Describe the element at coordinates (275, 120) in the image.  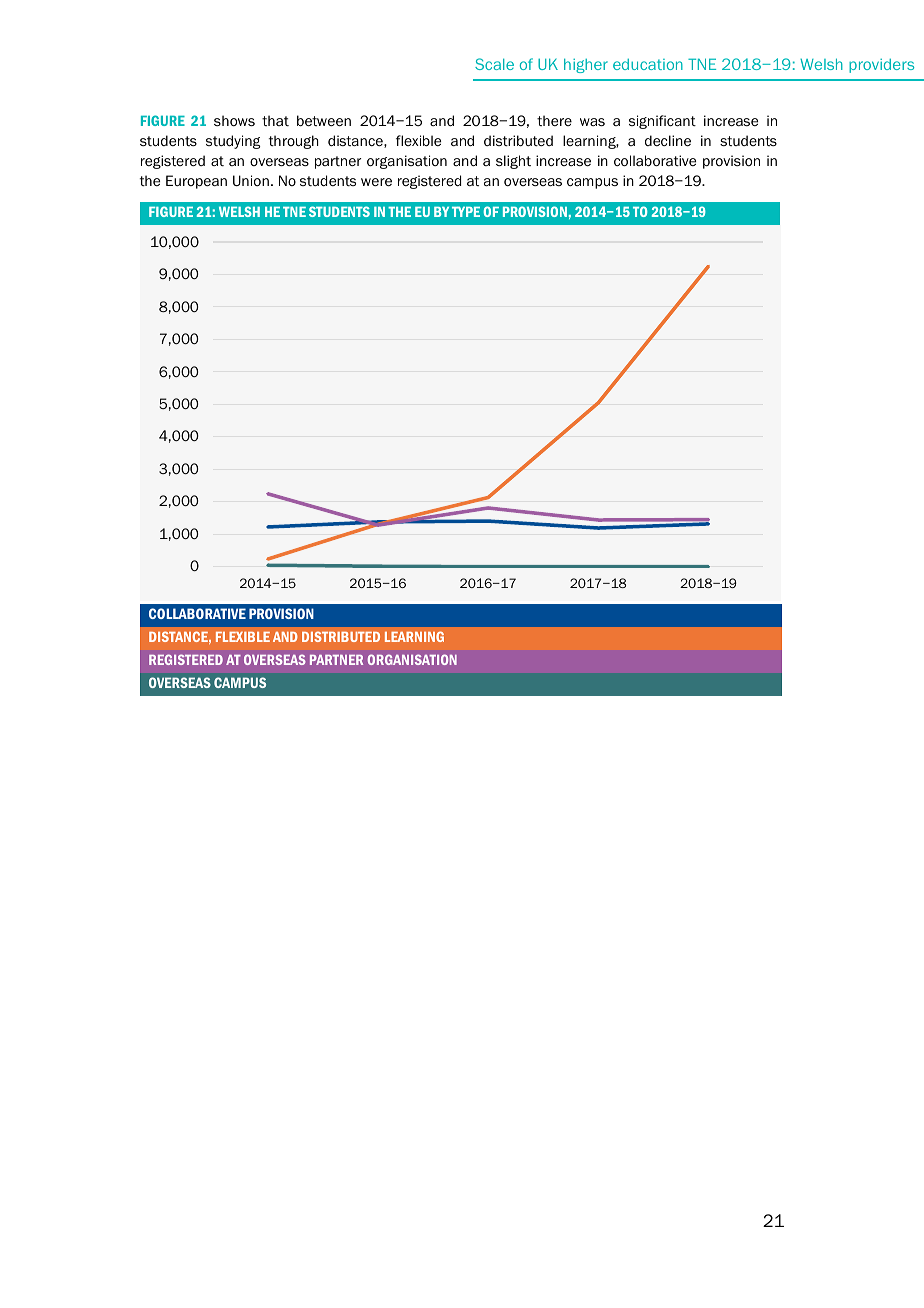
I see `that` at that location.
